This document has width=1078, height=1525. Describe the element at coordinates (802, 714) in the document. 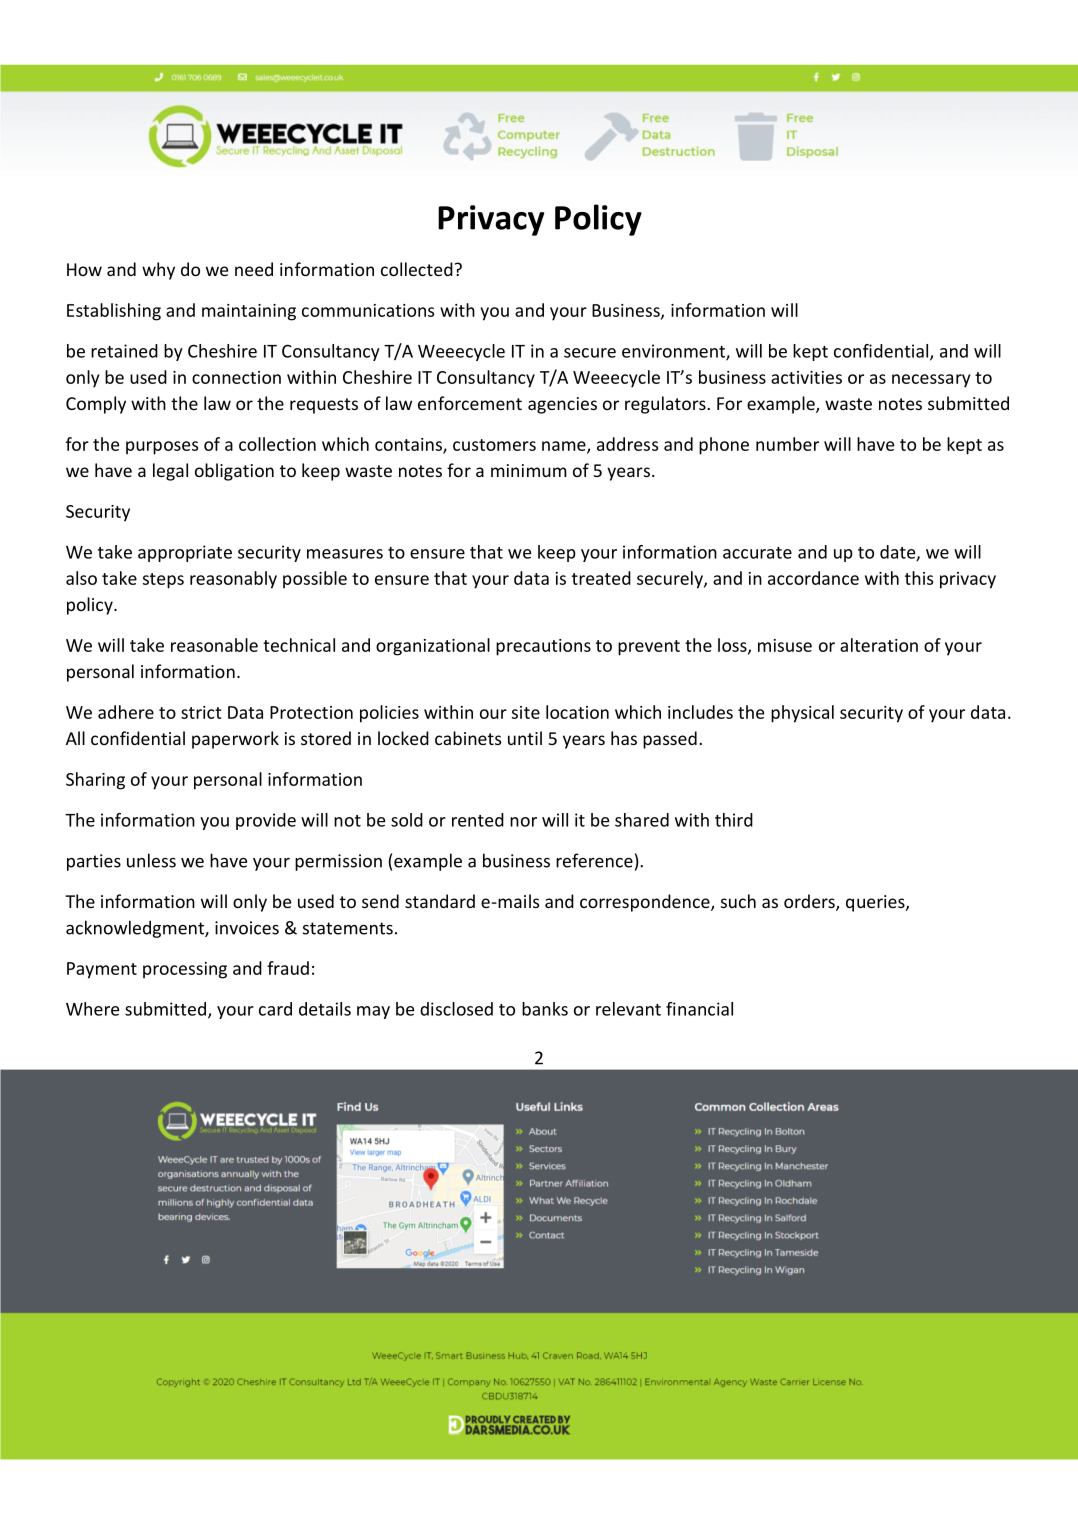

I see `physical` at that location.
